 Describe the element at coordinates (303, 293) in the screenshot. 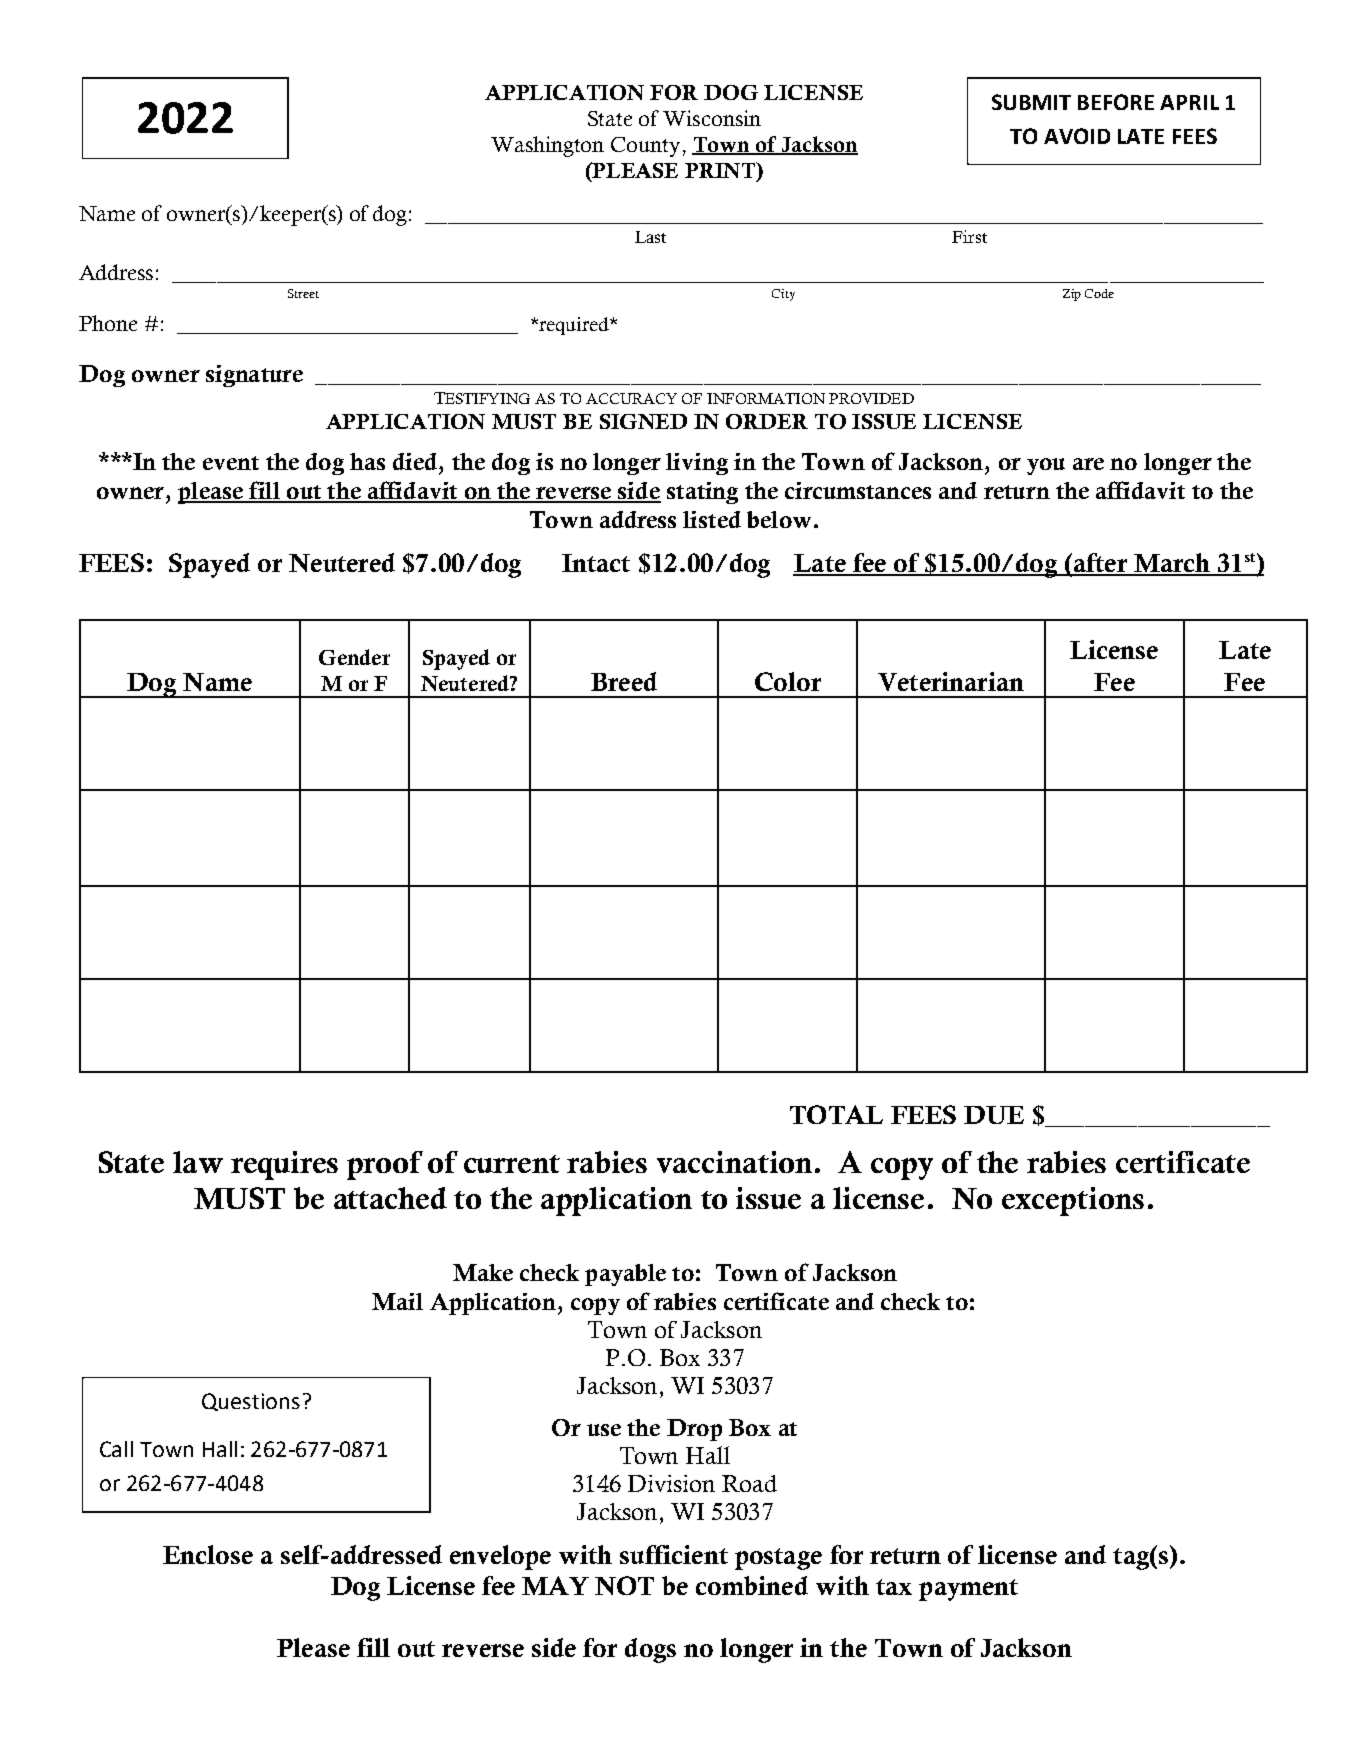

I see `Street` at that location.
